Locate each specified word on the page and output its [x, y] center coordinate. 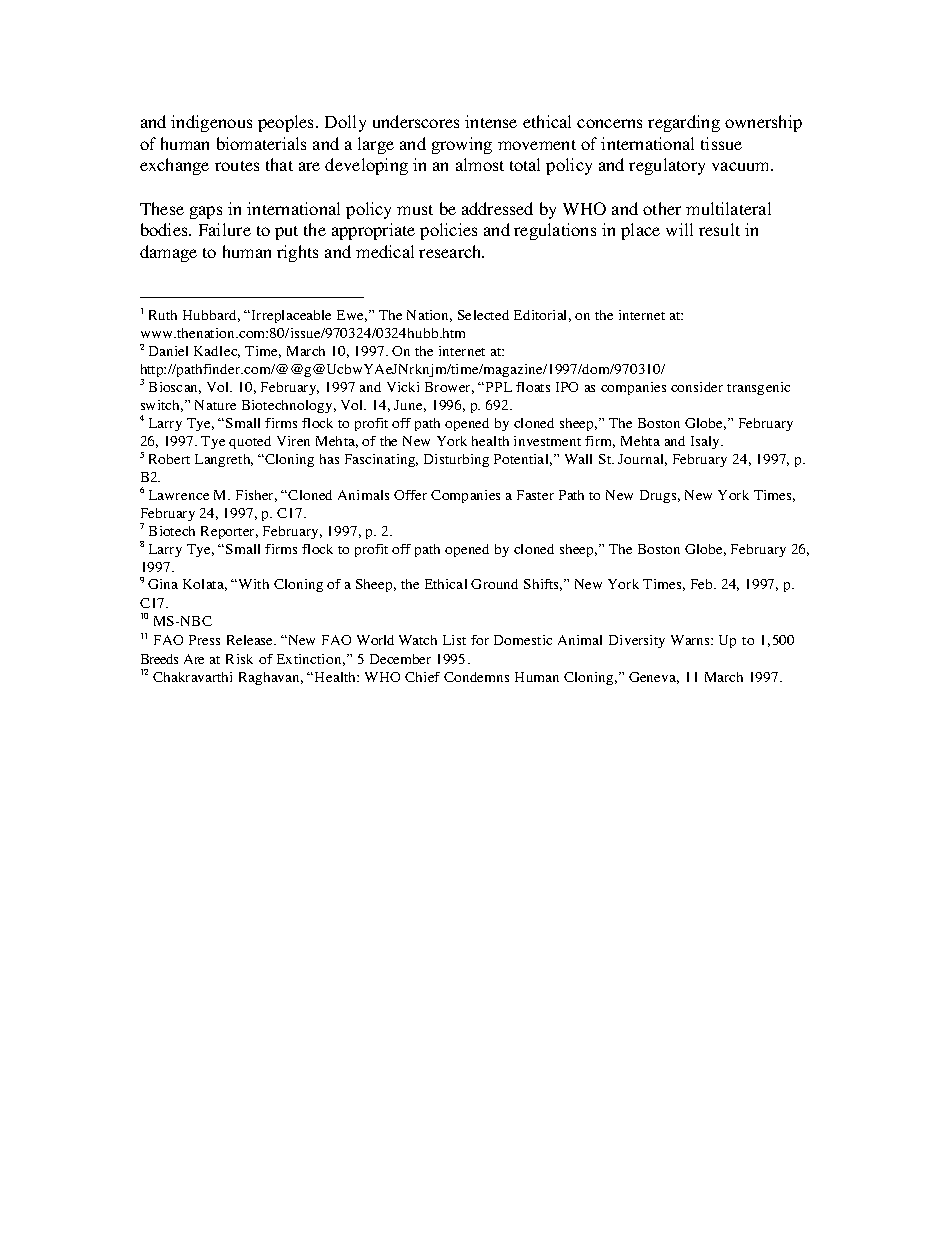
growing [462, 145]
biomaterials [261, 143]
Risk [239, 659]
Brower [449, 388]
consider [697, 387]
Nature [215, 405]
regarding [684, 123]
